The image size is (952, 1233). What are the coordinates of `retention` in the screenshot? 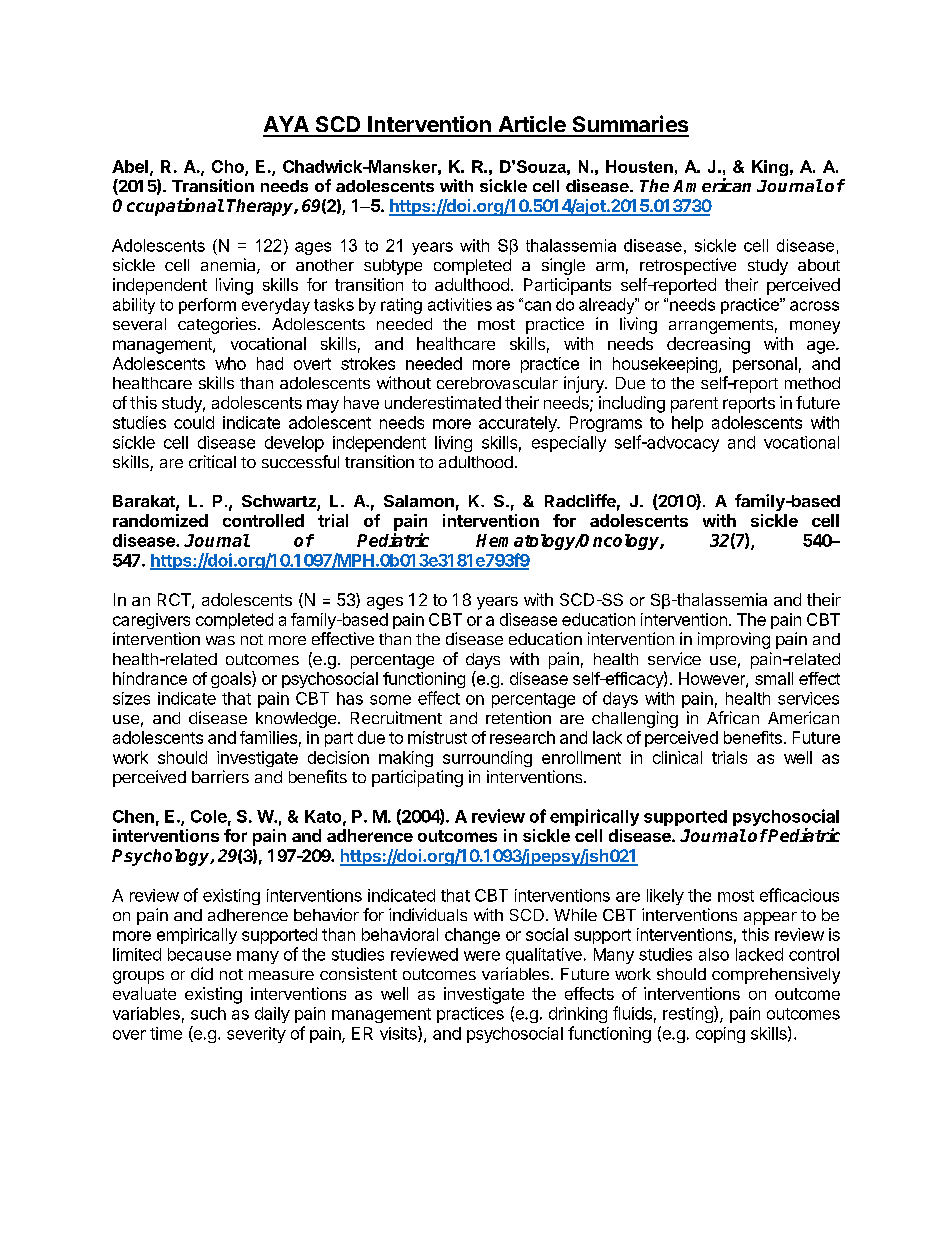 It's located at (518, 717).
